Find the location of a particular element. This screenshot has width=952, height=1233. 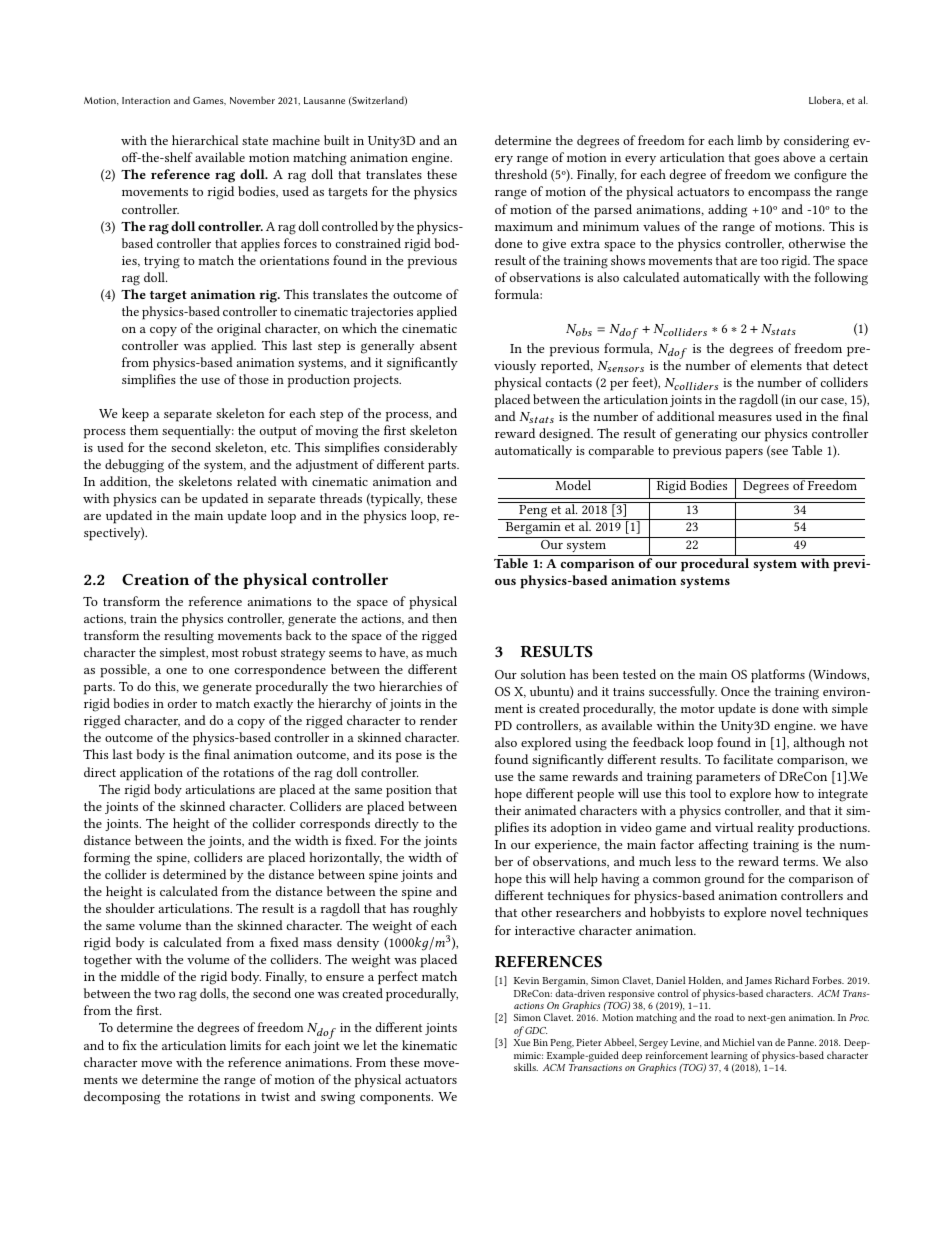

limits is located at coordinates (245, 1045).
